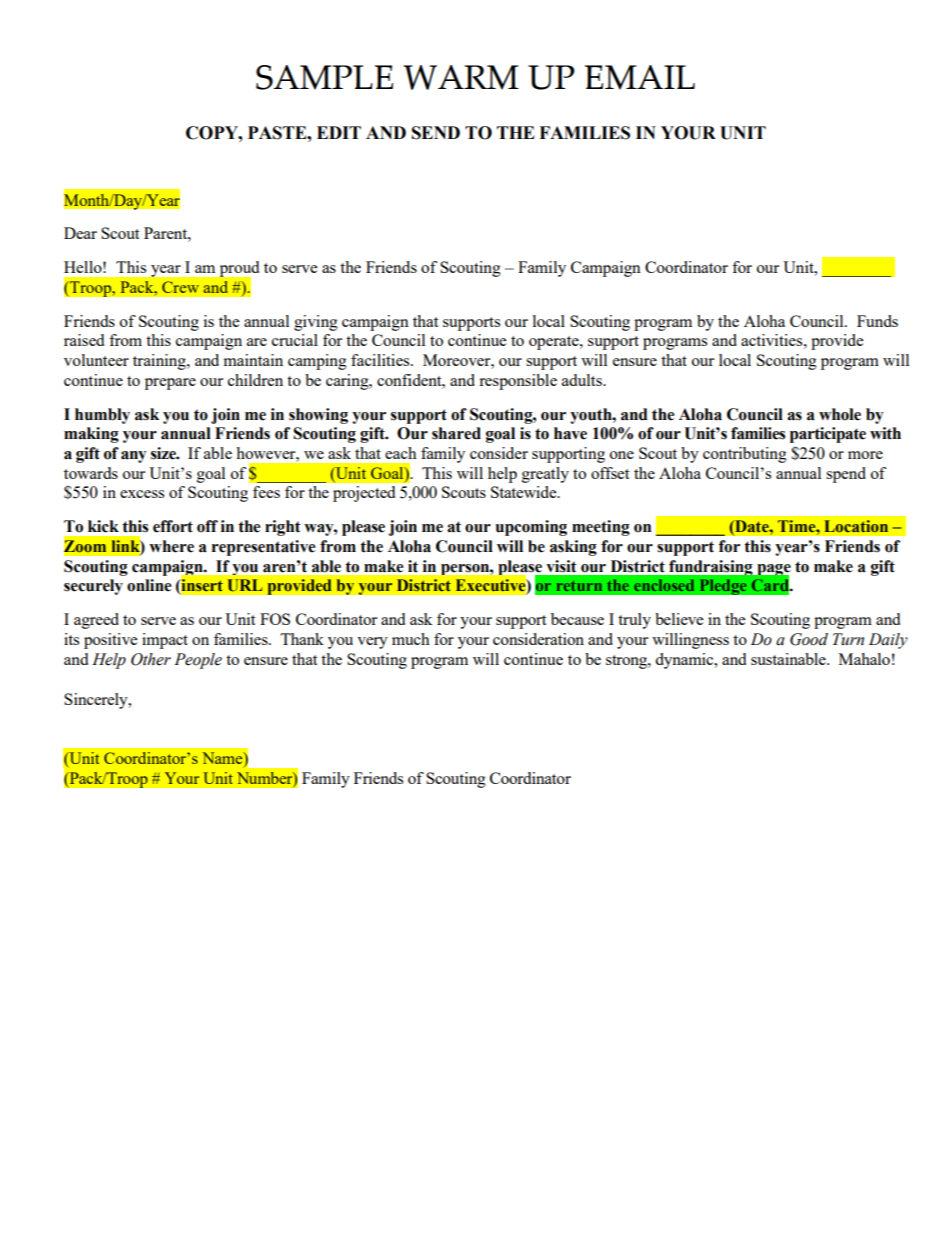  Describe the element at coordinates (840, 414) in the screenshot. I see `whole` at that location.
